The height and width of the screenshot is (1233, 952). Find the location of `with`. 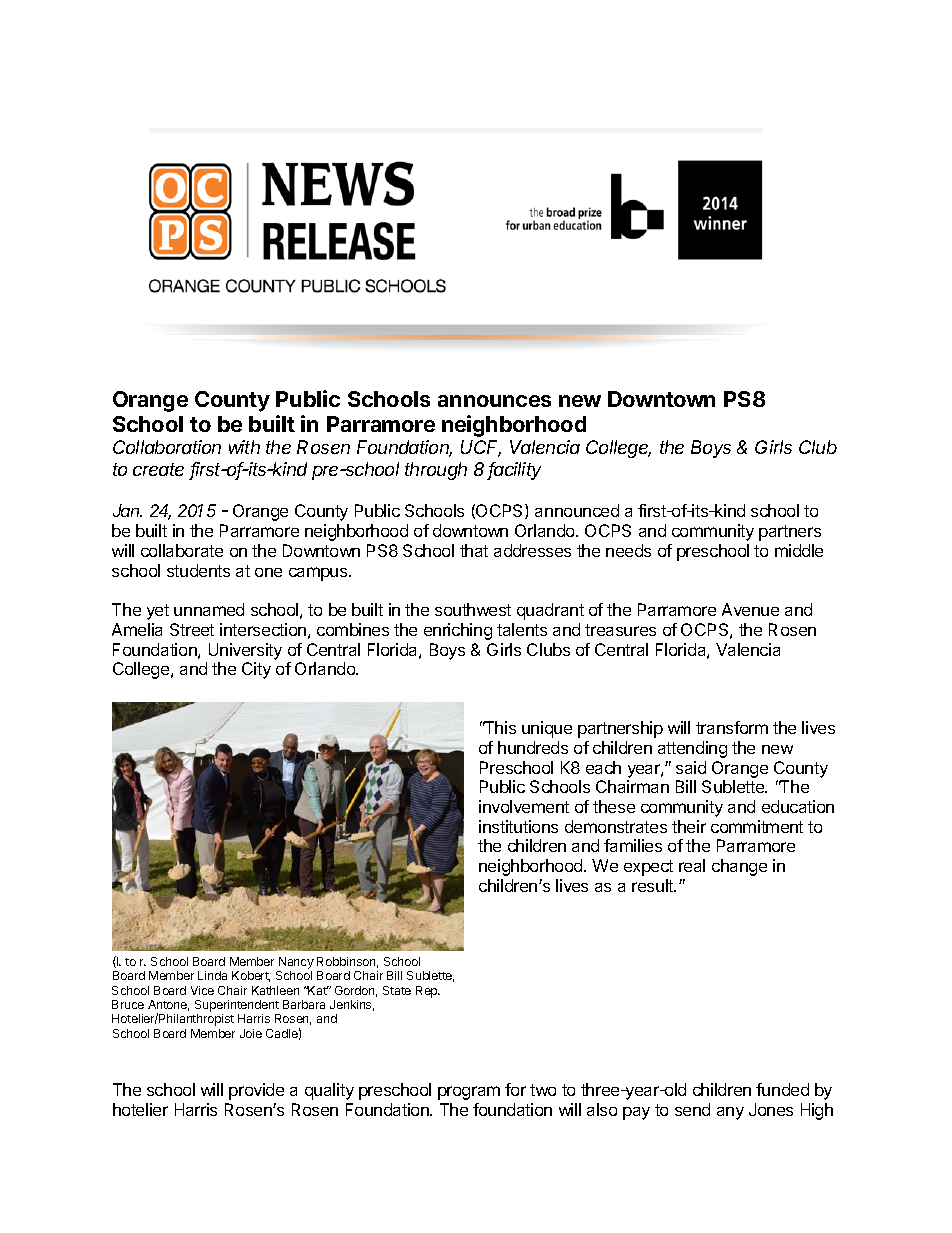

with is located at coordinates (244, 447).
